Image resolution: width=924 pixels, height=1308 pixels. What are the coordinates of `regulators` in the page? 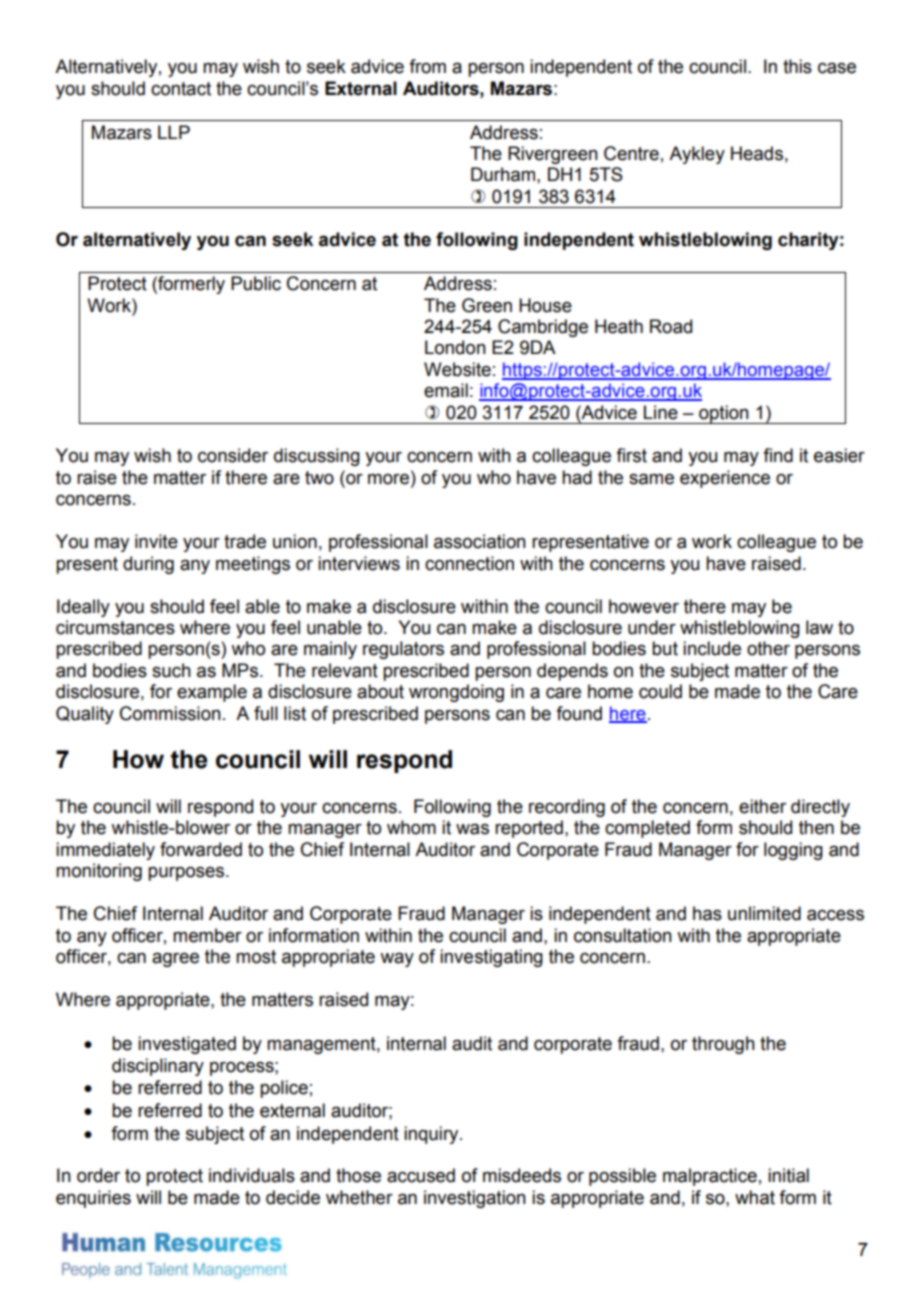 It's located at (403, 650).
